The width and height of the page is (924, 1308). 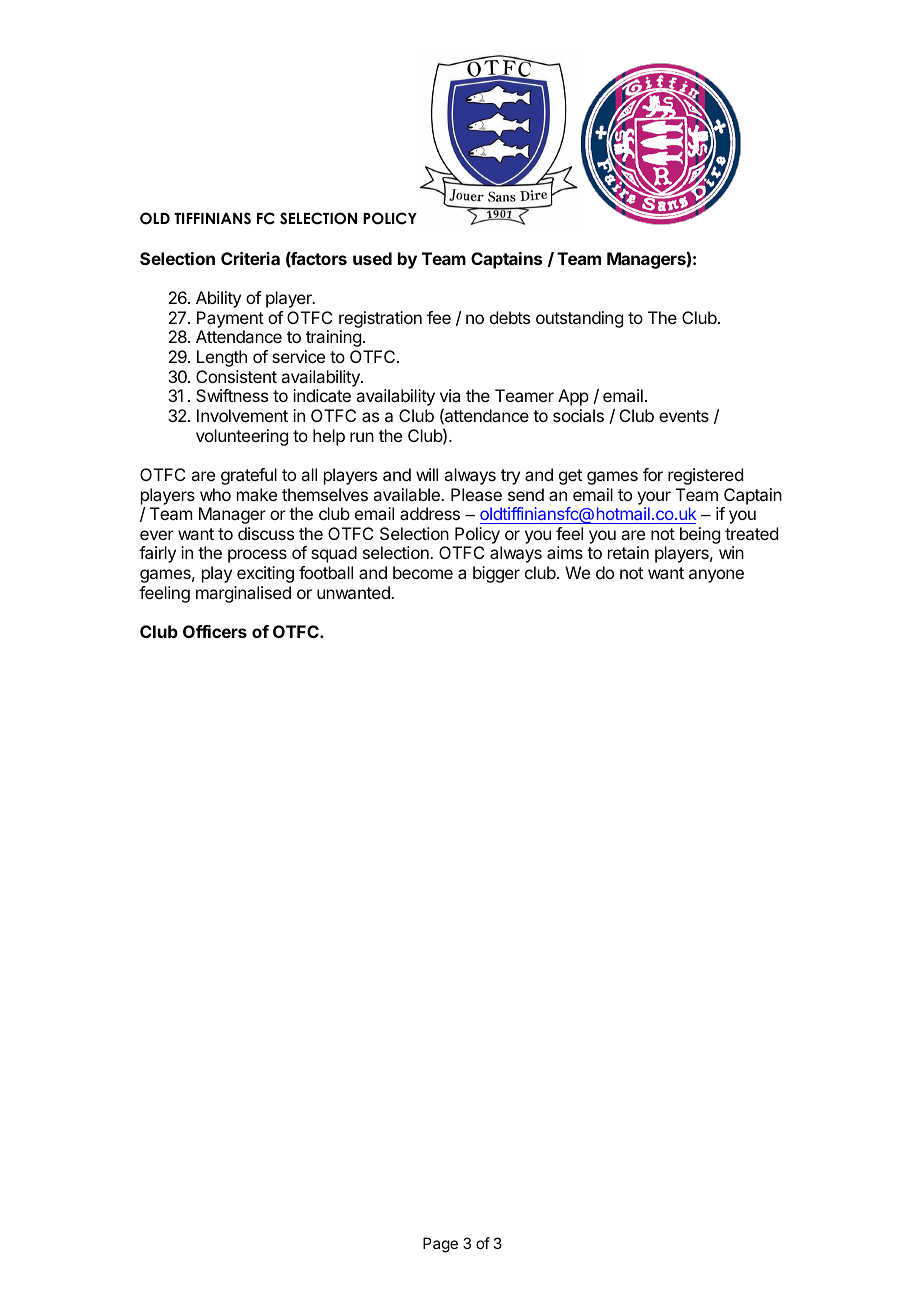 What do you see at coordinates (731, 552) in the page?
I see `win` at bounding box center [731, 552].
